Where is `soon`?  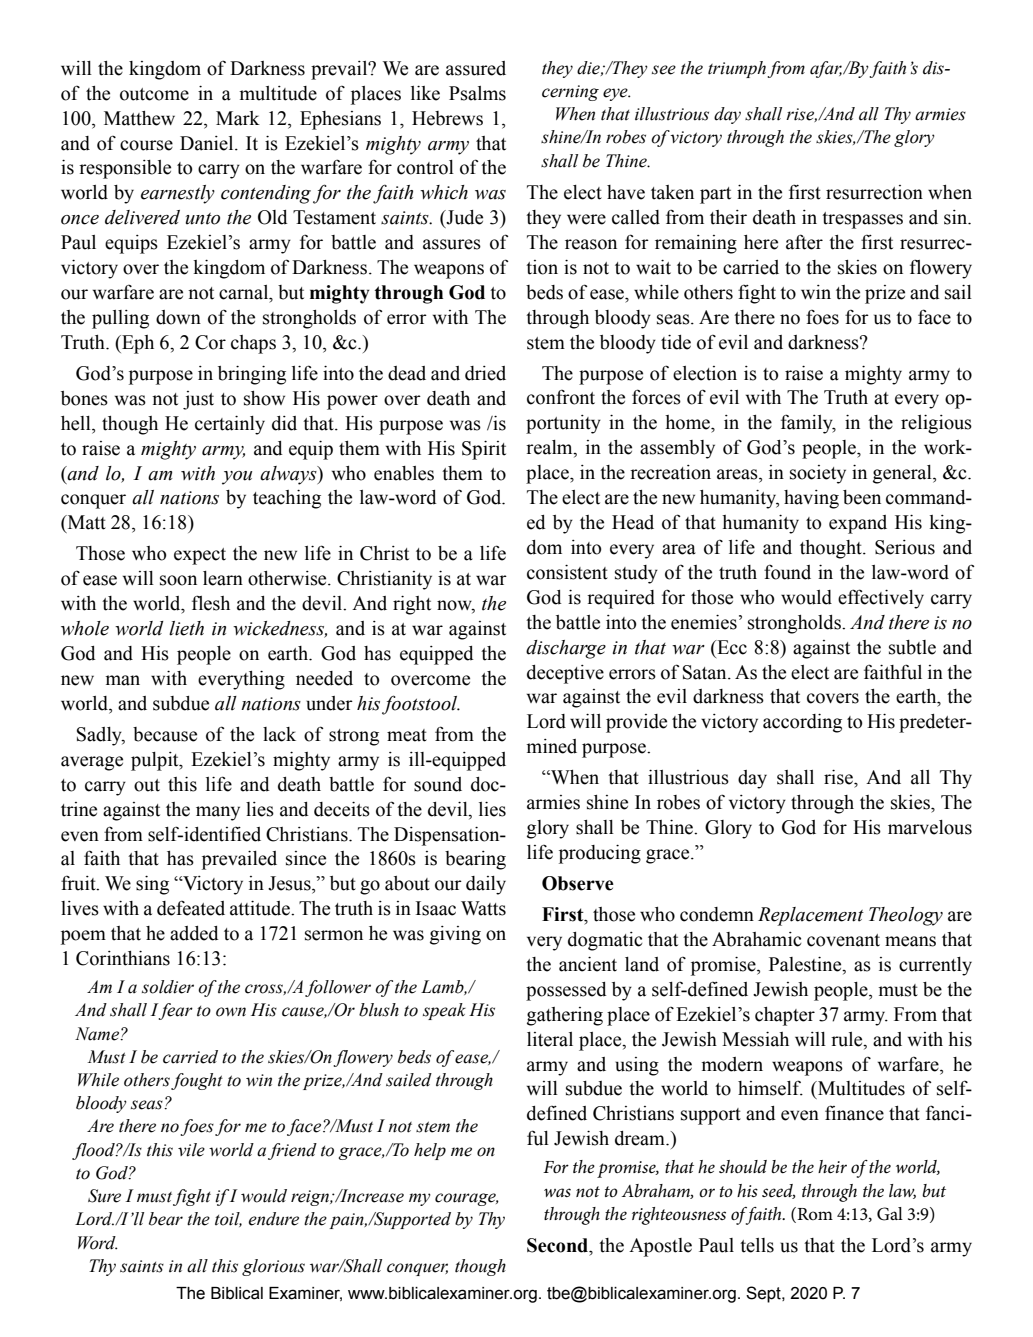 soon is located at coordinates (178, 580).
